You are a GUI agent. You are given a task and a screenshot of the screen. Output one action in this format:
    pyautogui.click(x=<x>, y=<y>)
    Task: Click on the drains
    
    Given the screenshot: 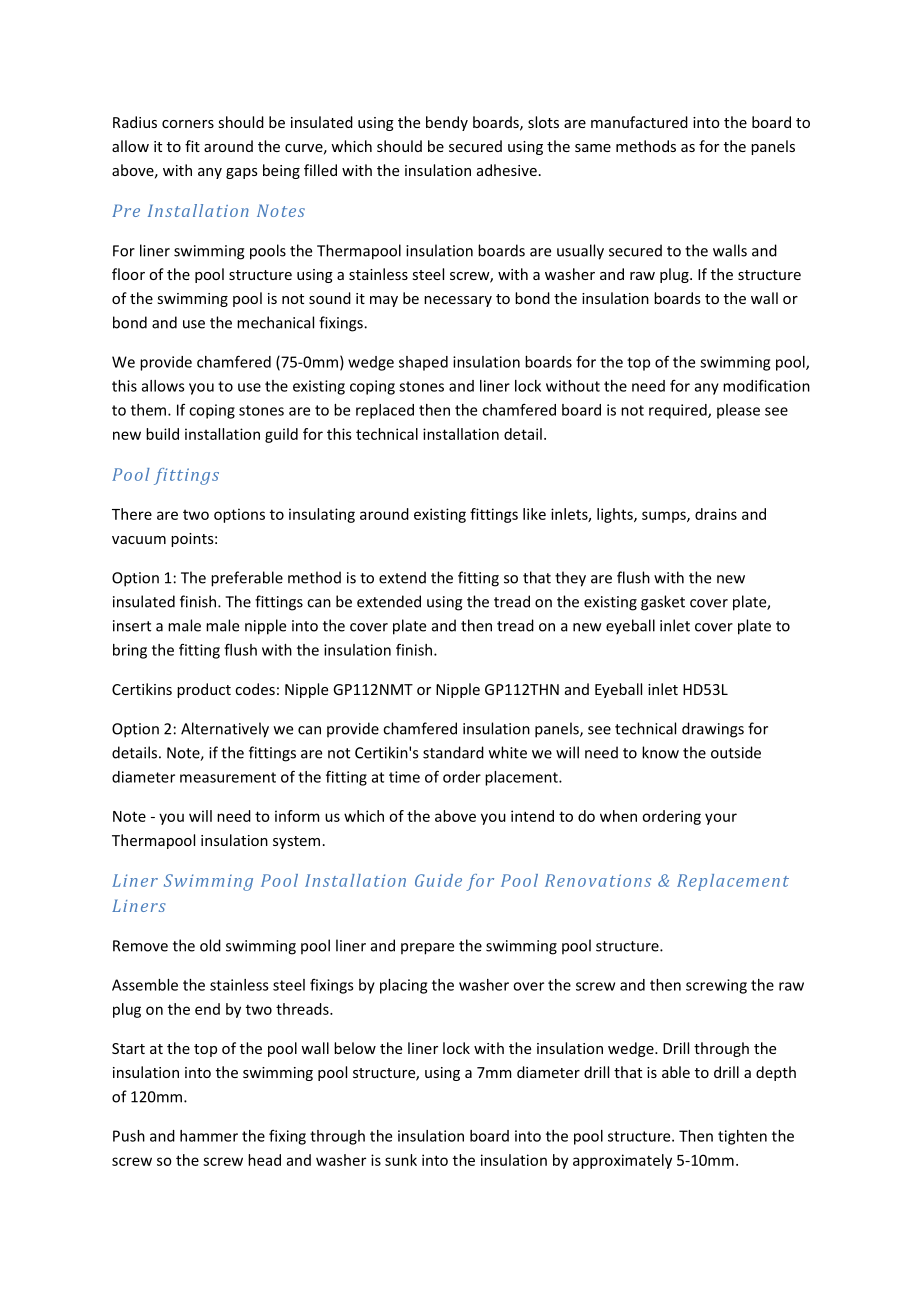 What is the action you would take?
    pyautogui.click(x=716, y=514)
